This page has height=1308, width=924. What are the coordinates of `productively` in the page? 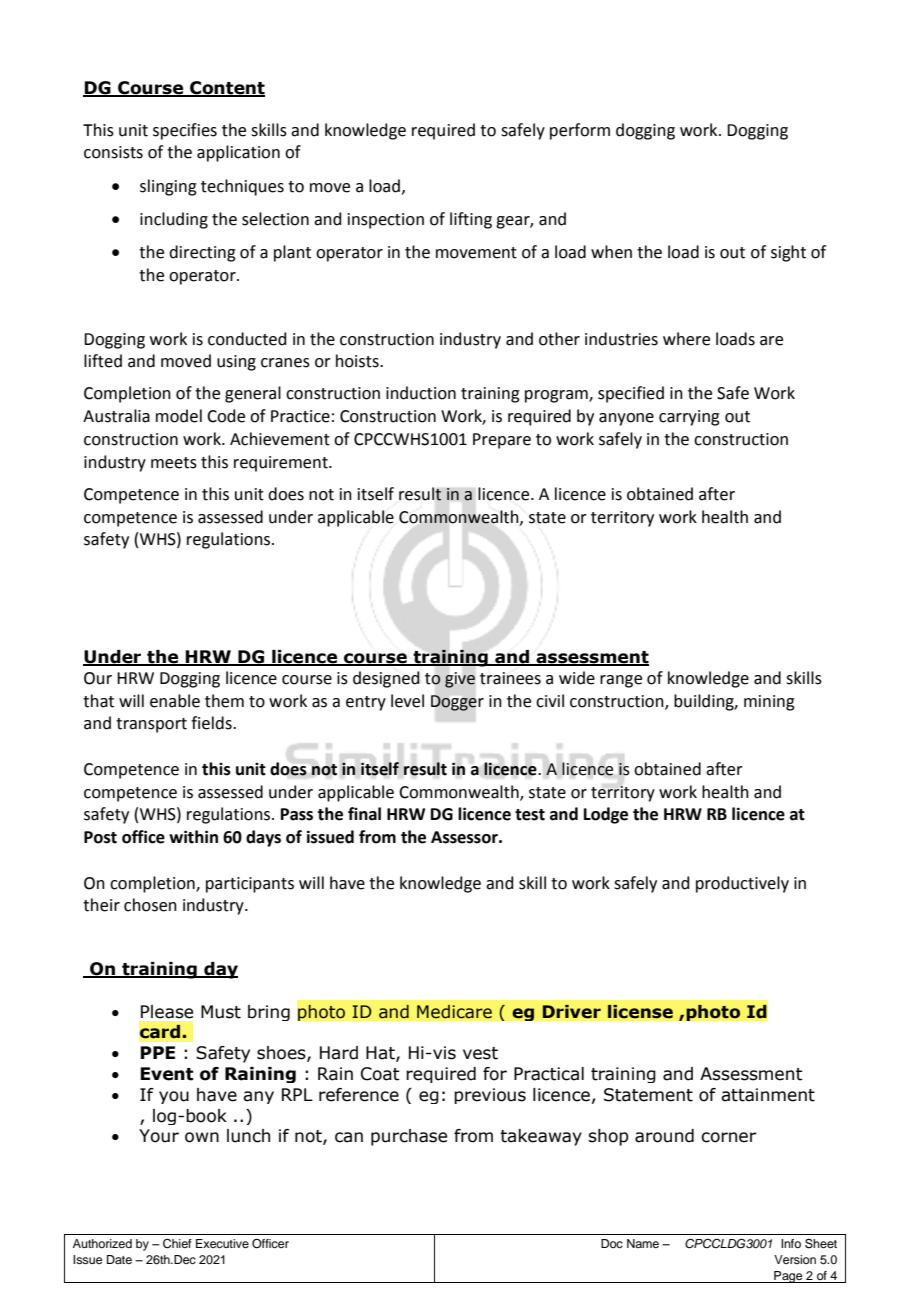 It's located at (742, 884).
